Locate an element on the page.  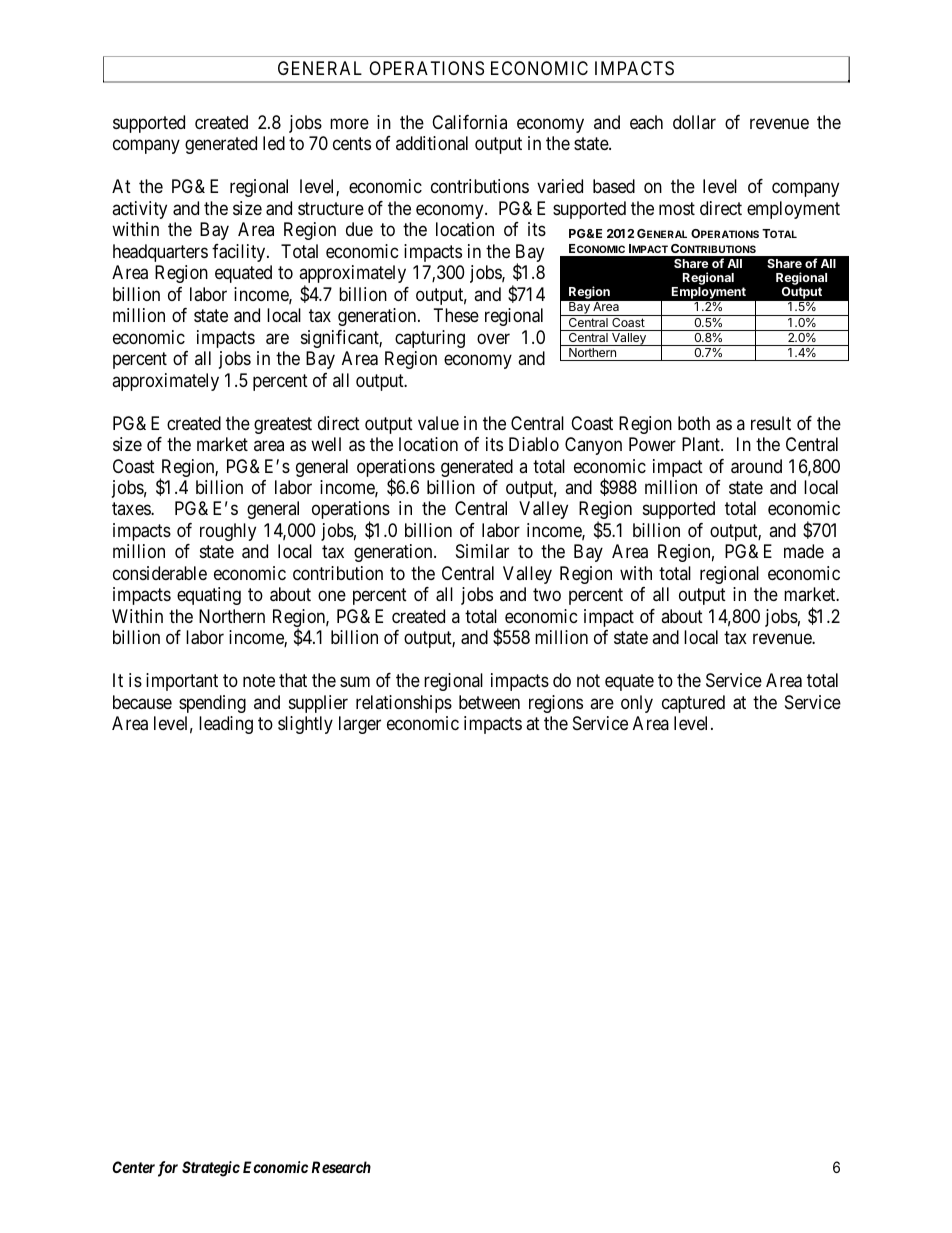
additional is located at coordinates (432, 143).
